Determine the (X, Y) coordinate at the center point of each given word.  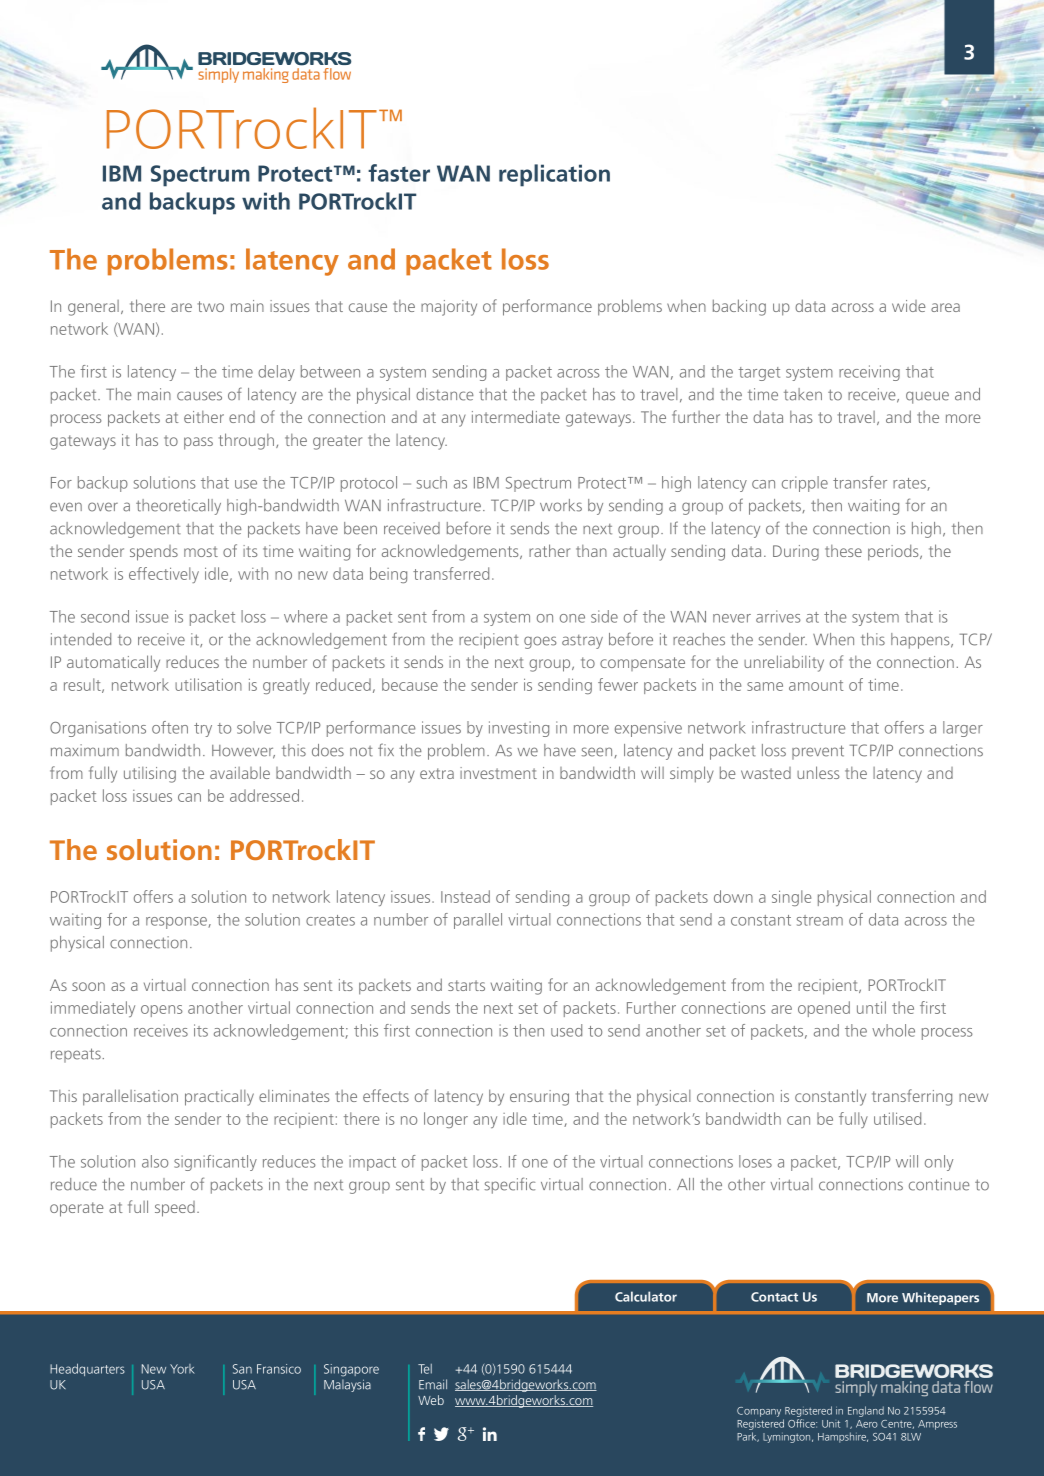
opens (162, 1011)
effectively (164, 575)
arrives (778, 616)
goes (540, 642)
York (182, 1369)
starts (466, 985)
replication (554, 175)
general (93, 308)
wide (909, 306)
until (871, 1007)
